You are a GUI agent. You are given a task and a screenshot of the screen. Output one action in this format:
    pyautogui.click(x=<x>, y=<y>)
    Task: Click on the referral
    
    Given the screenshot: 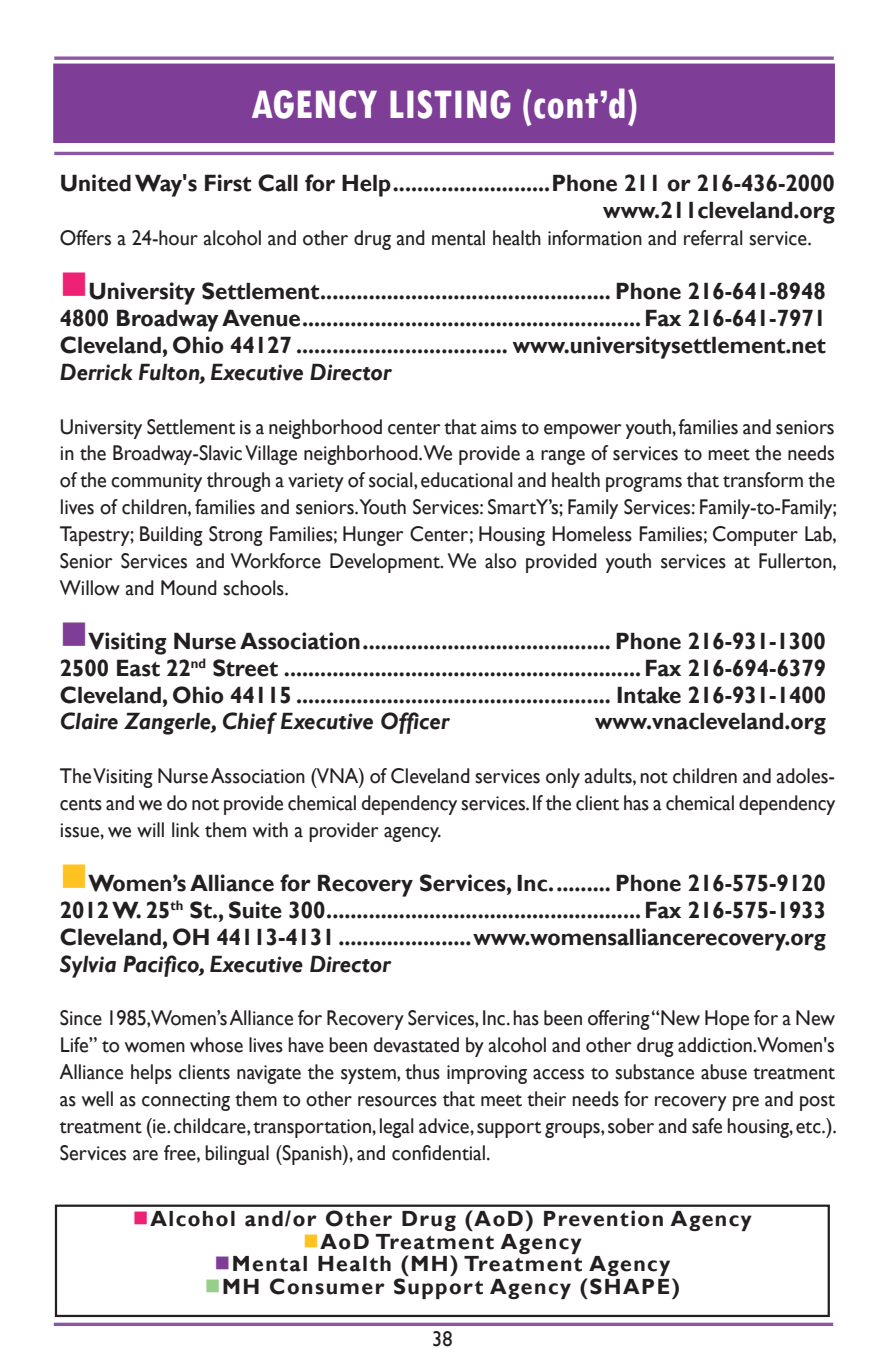 What is the action you would take?
    pyautogui.click(x=713, y=238)
